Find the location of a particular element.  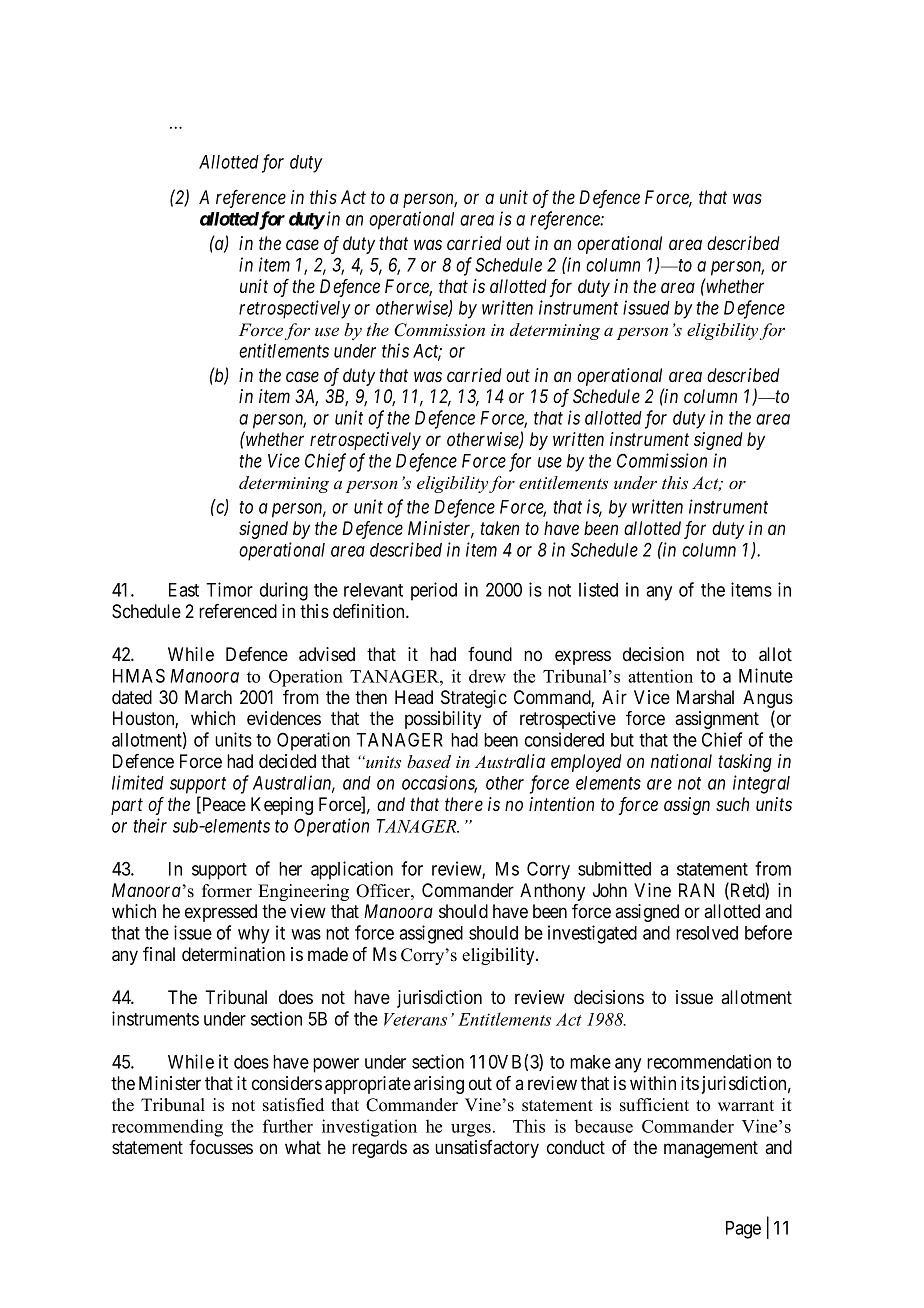

East is located at coordinates (184, 590).
